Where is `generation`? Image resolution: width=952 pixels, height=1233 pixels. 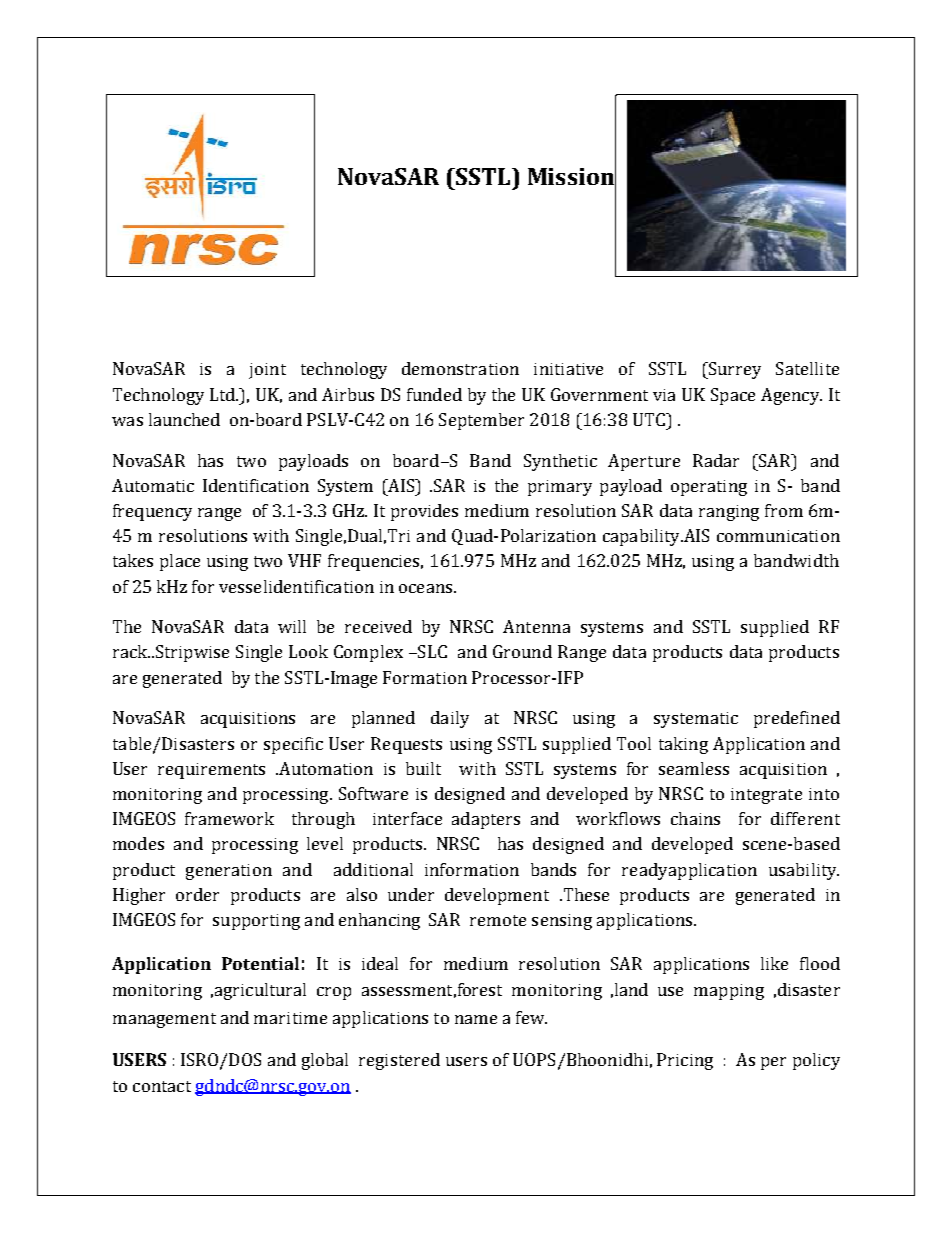
generation is located at coordinates (229, 872).
